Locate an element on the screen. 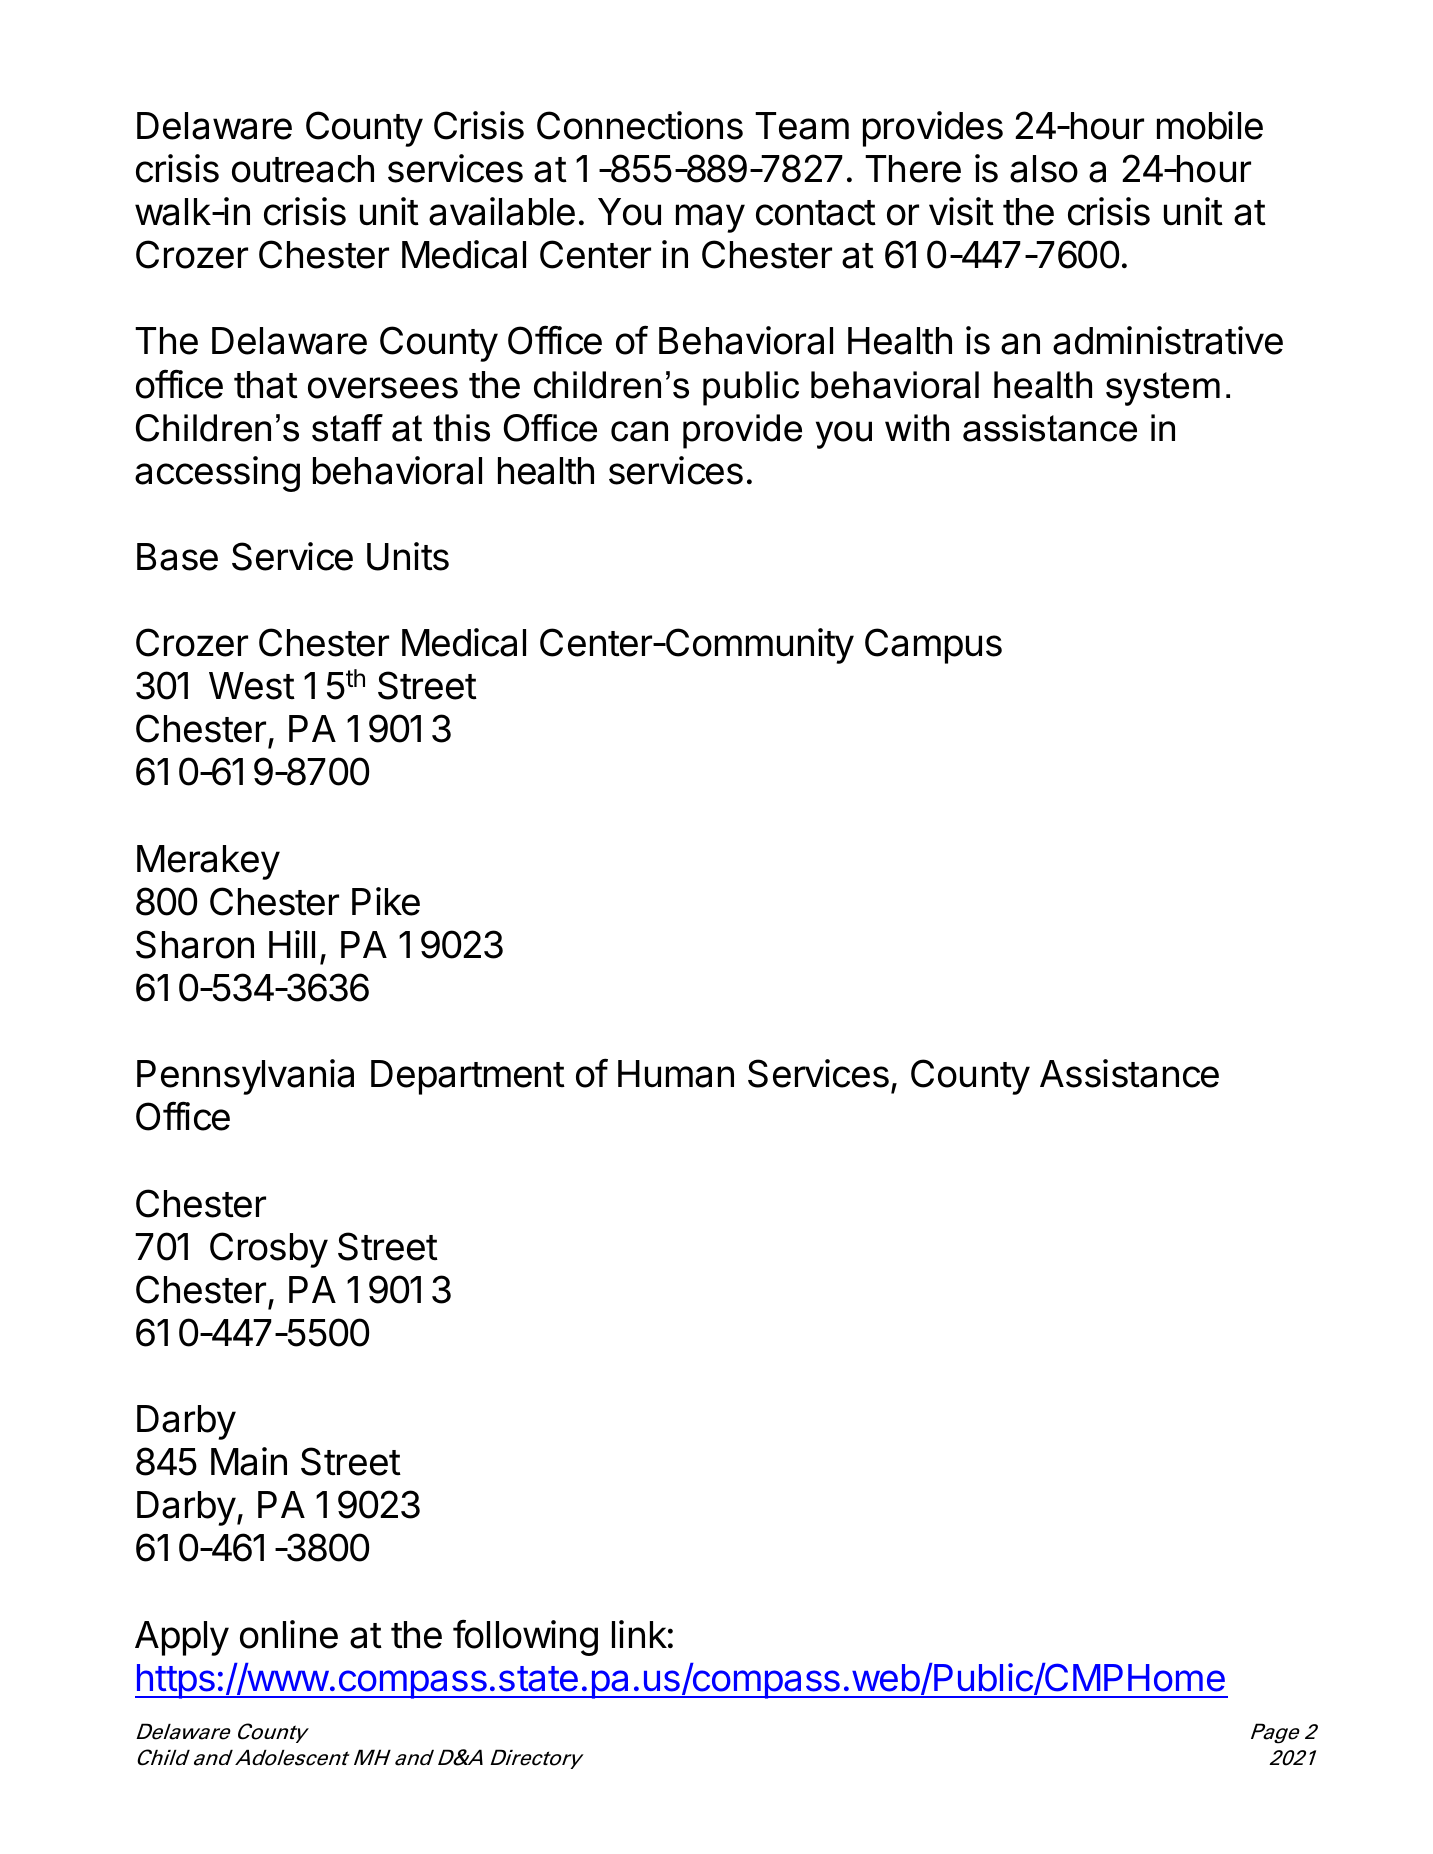 The width and height of the screenshot is (1433, 1854). Hill is located at coordinates (292, 944).
